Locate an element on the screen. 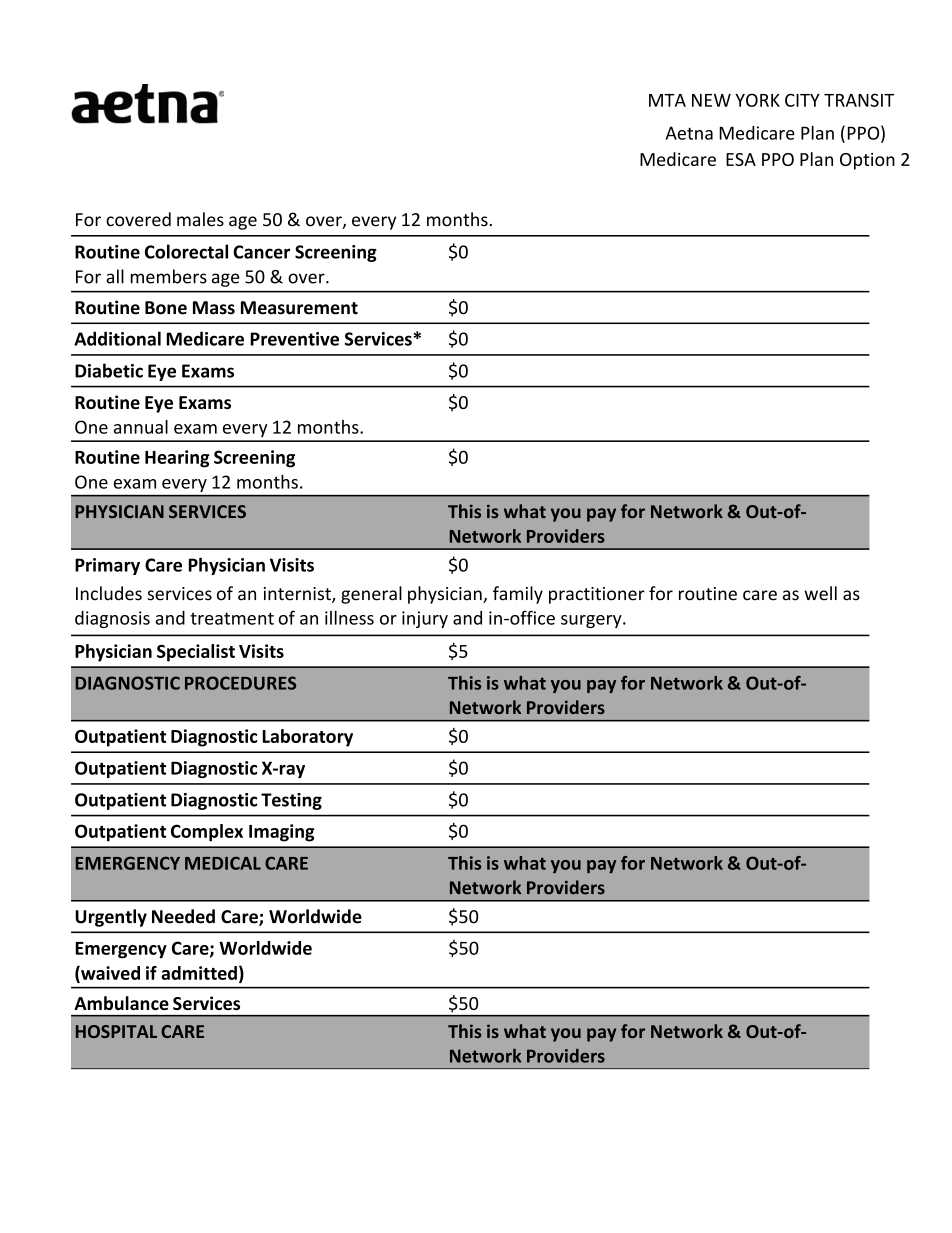  males is located at coordinates (200, 219).
